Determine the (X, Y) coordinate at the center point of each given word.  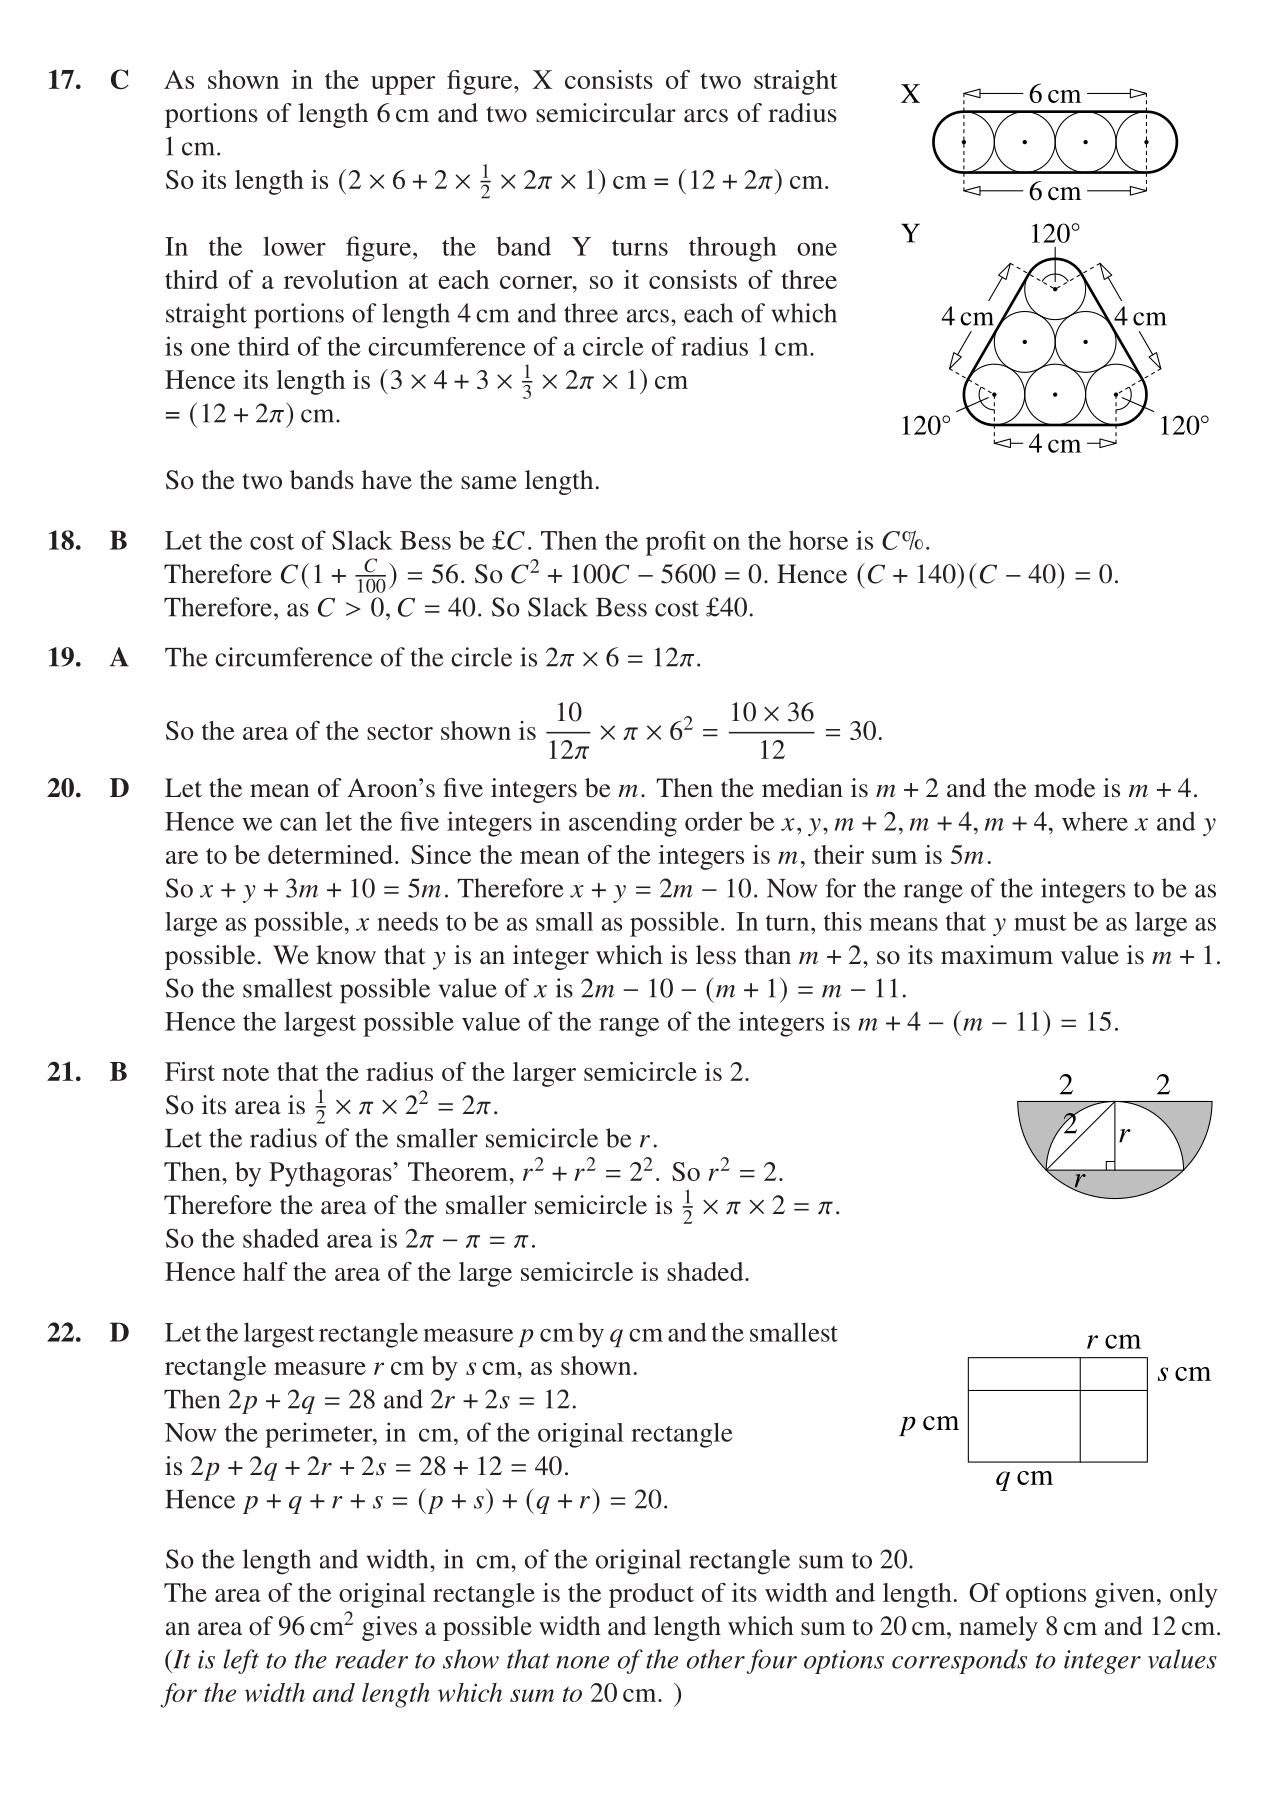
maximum (997, 955)
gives (389, 1628)
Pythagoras (330, 1174)
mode (1064, 788)
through (733, 249)
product (651, 1595)
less (716, 954)
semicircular (606, 113)
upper (403, 85)
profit (676, 543)
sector (400, 732)
